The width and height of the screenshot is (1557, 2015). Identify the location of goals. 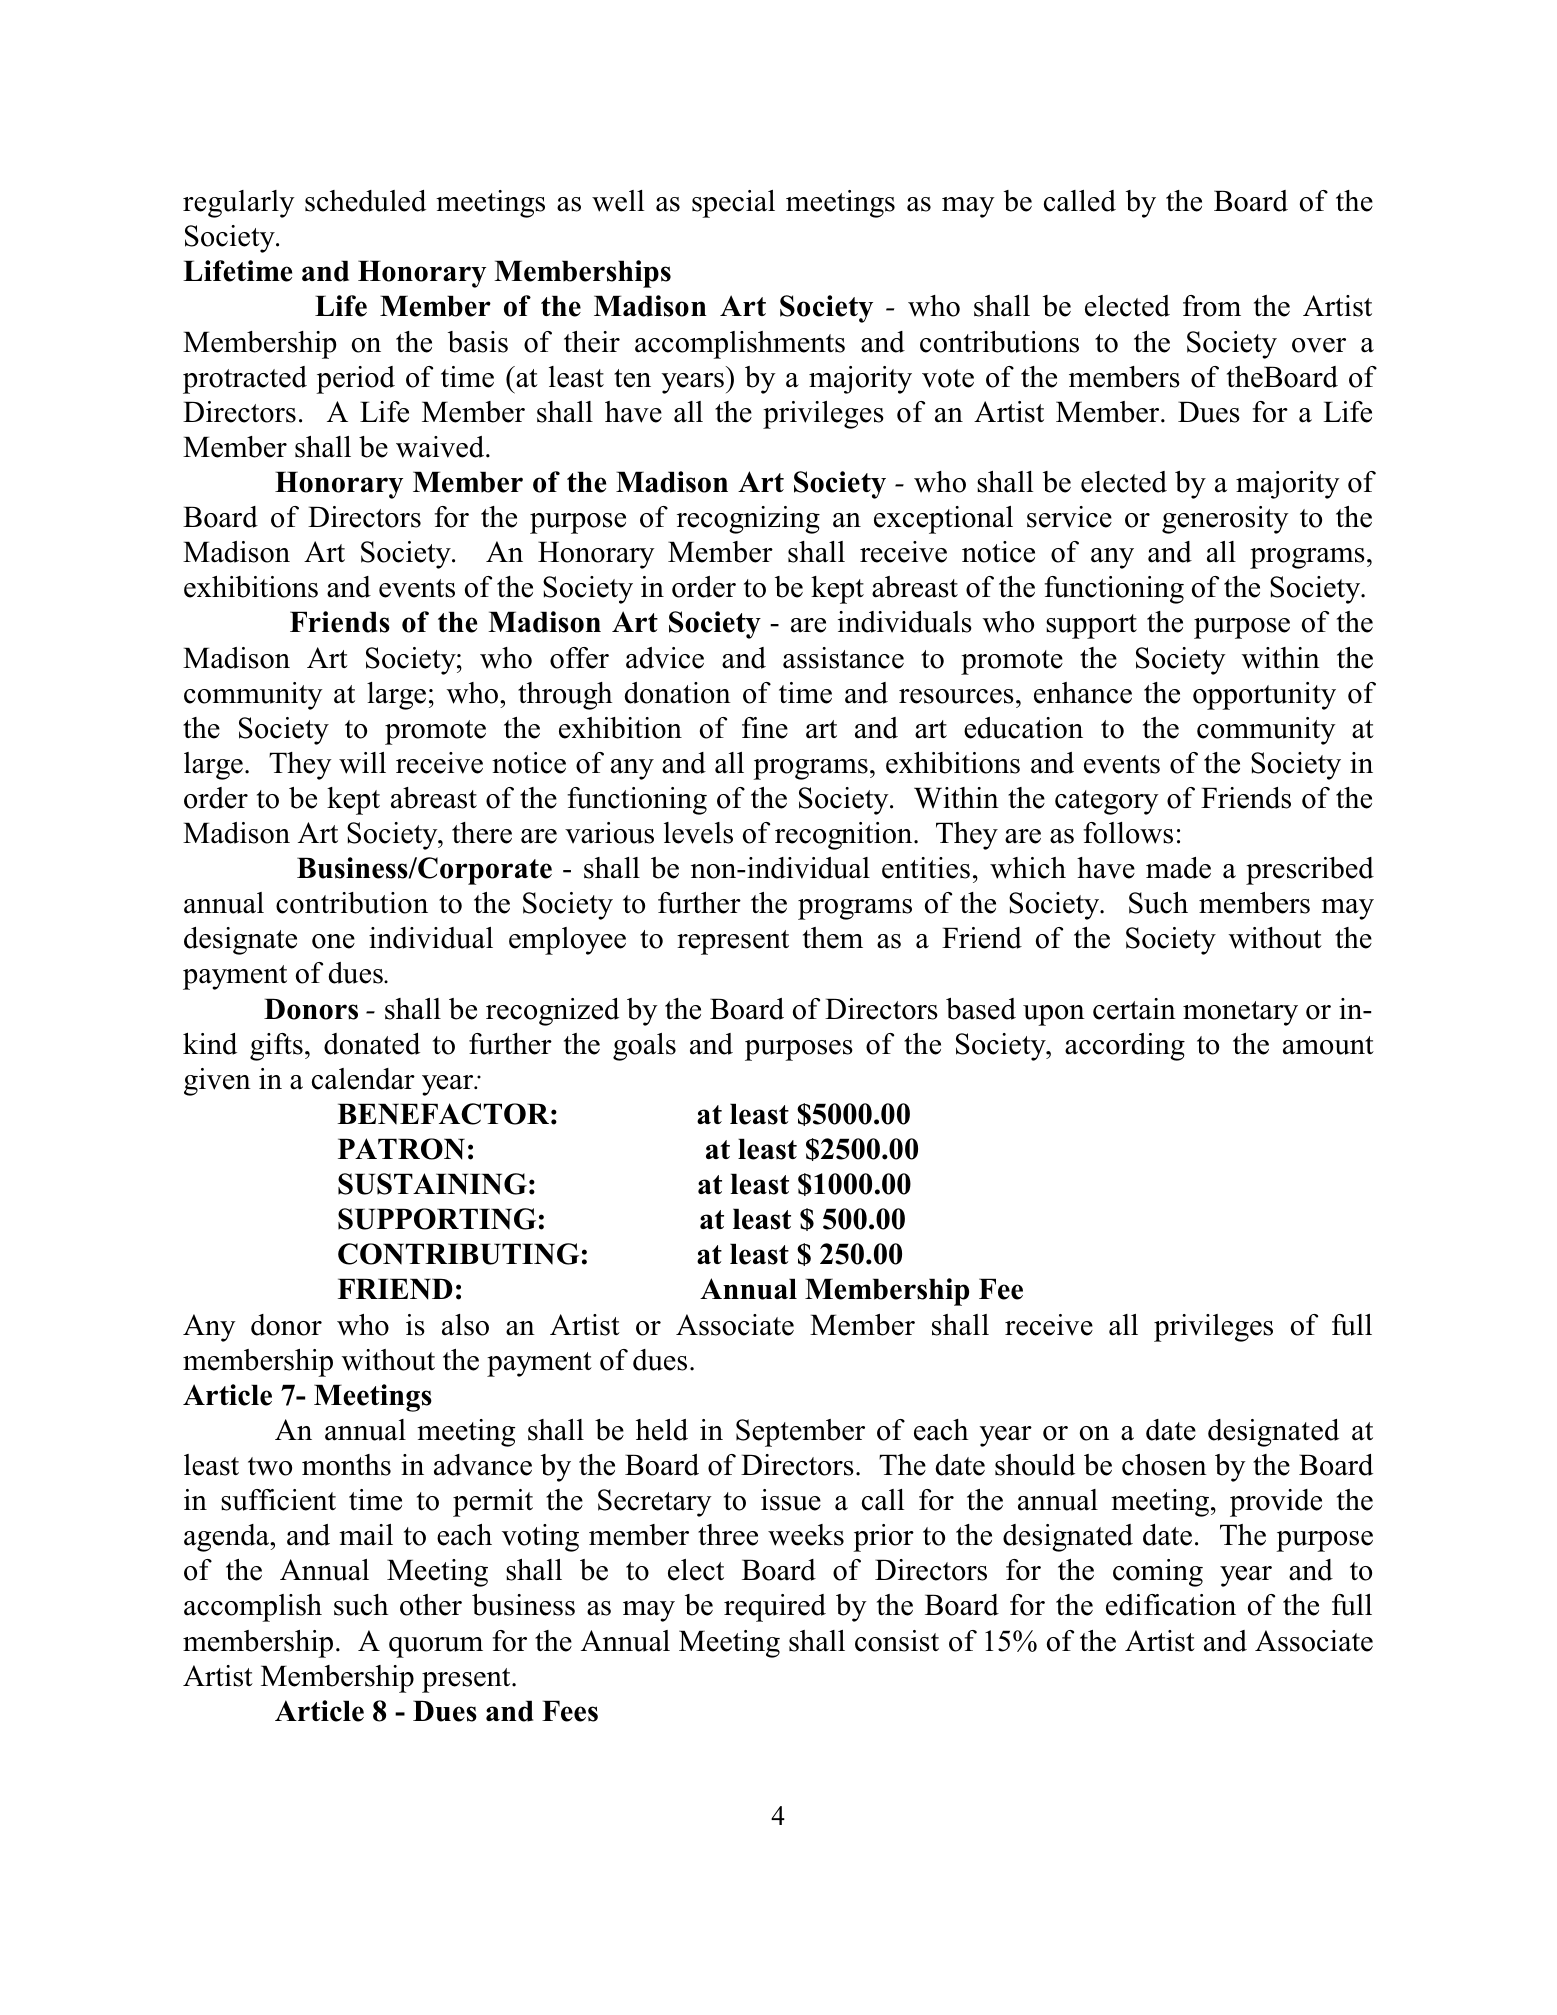
(644, 1047).
